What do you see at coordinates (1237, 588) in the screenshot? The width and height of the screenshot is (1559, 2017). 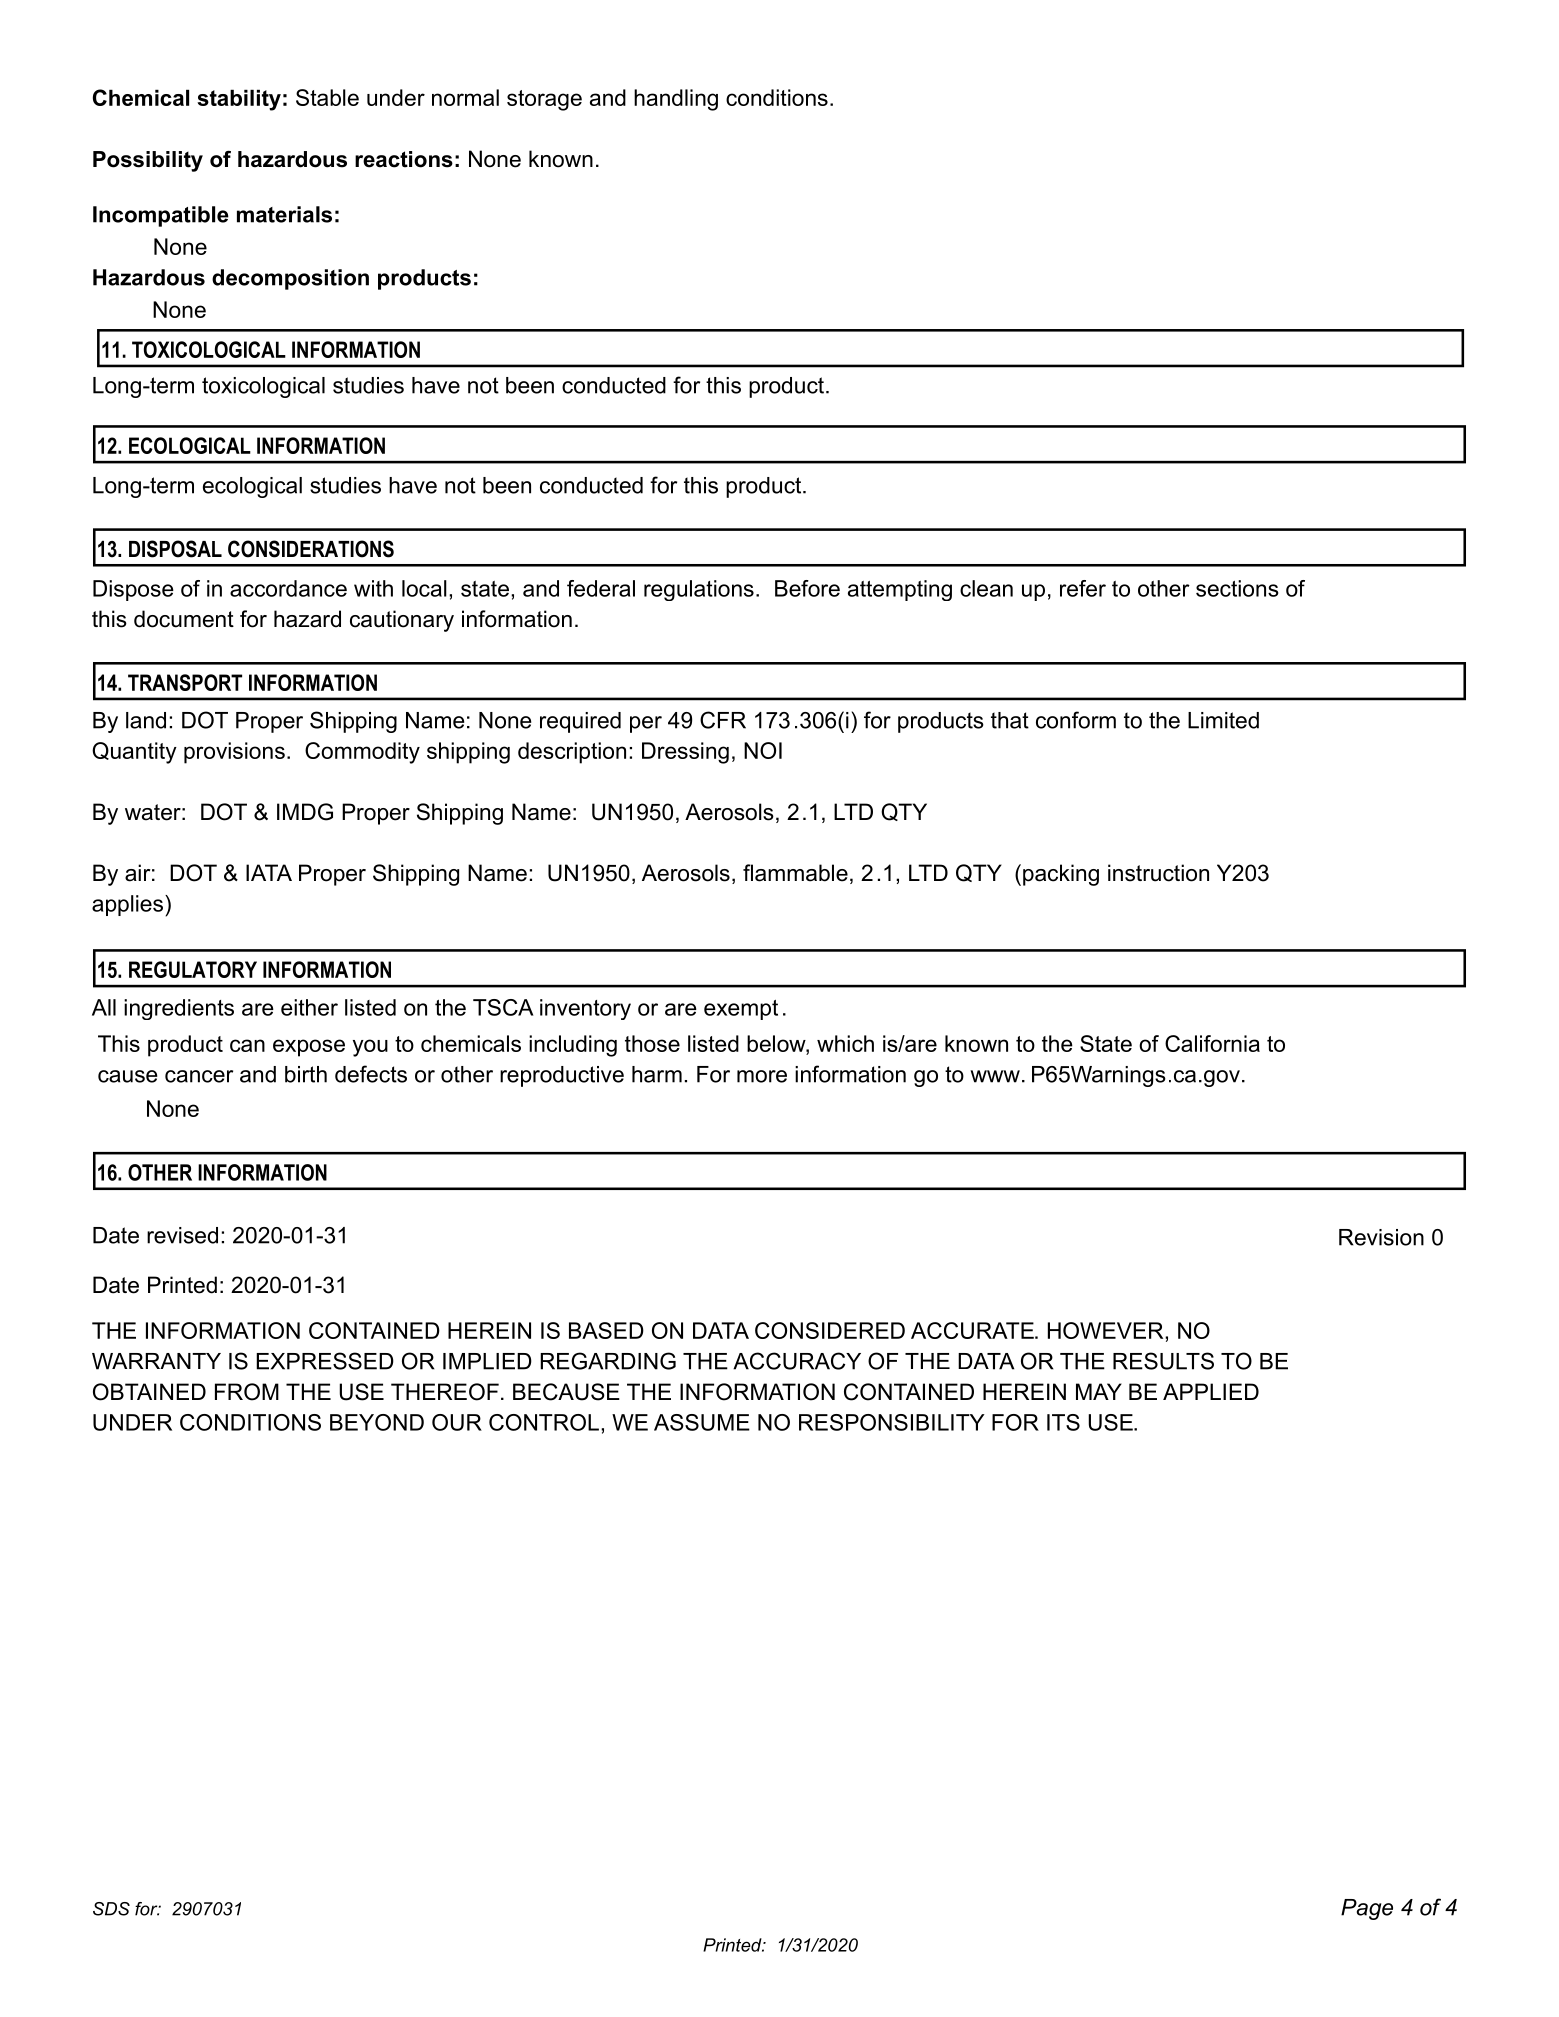 I see `sections` at bounding box center [1237, 588].
